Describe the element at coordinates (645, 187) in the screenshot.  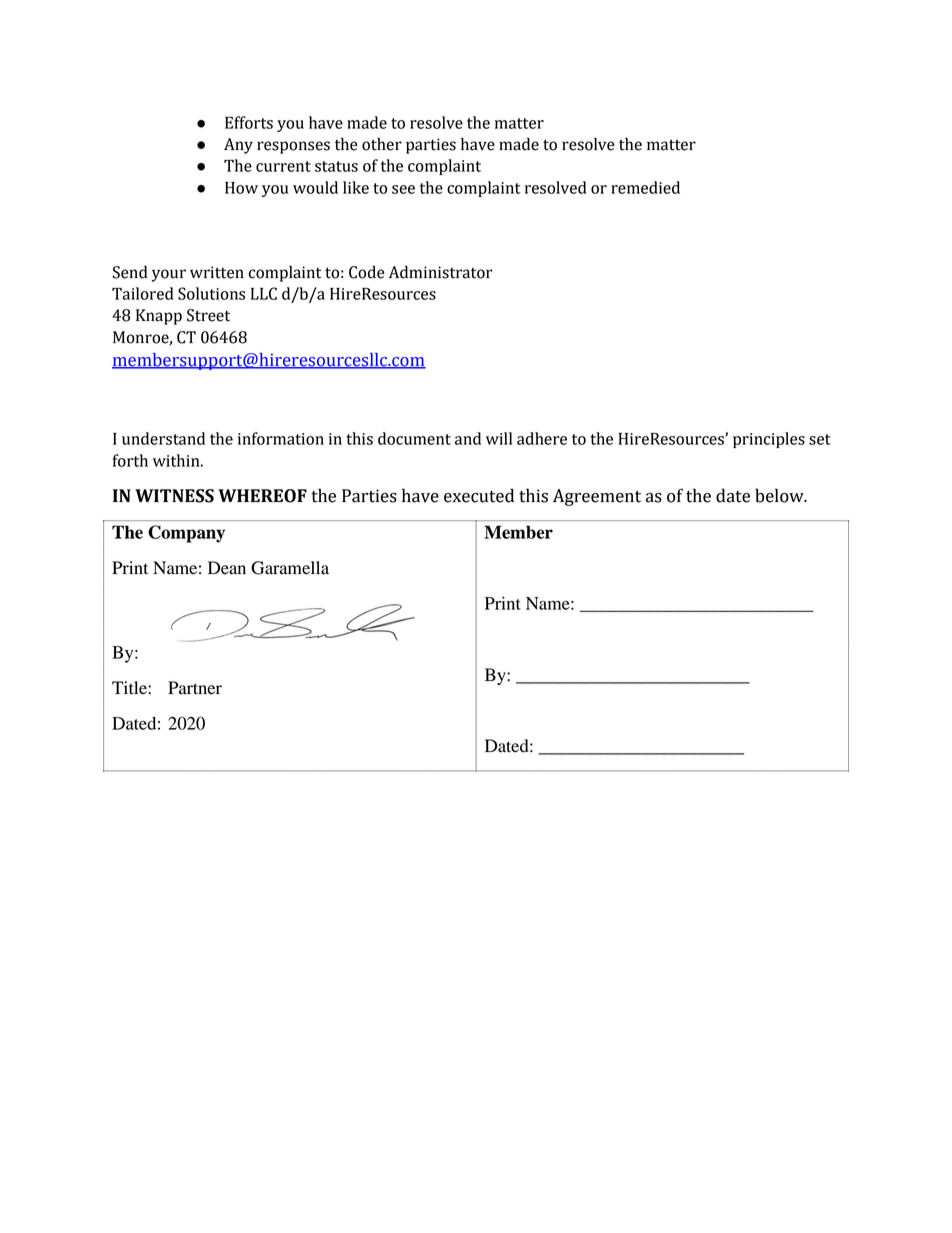
I see `remedied` at that location.
